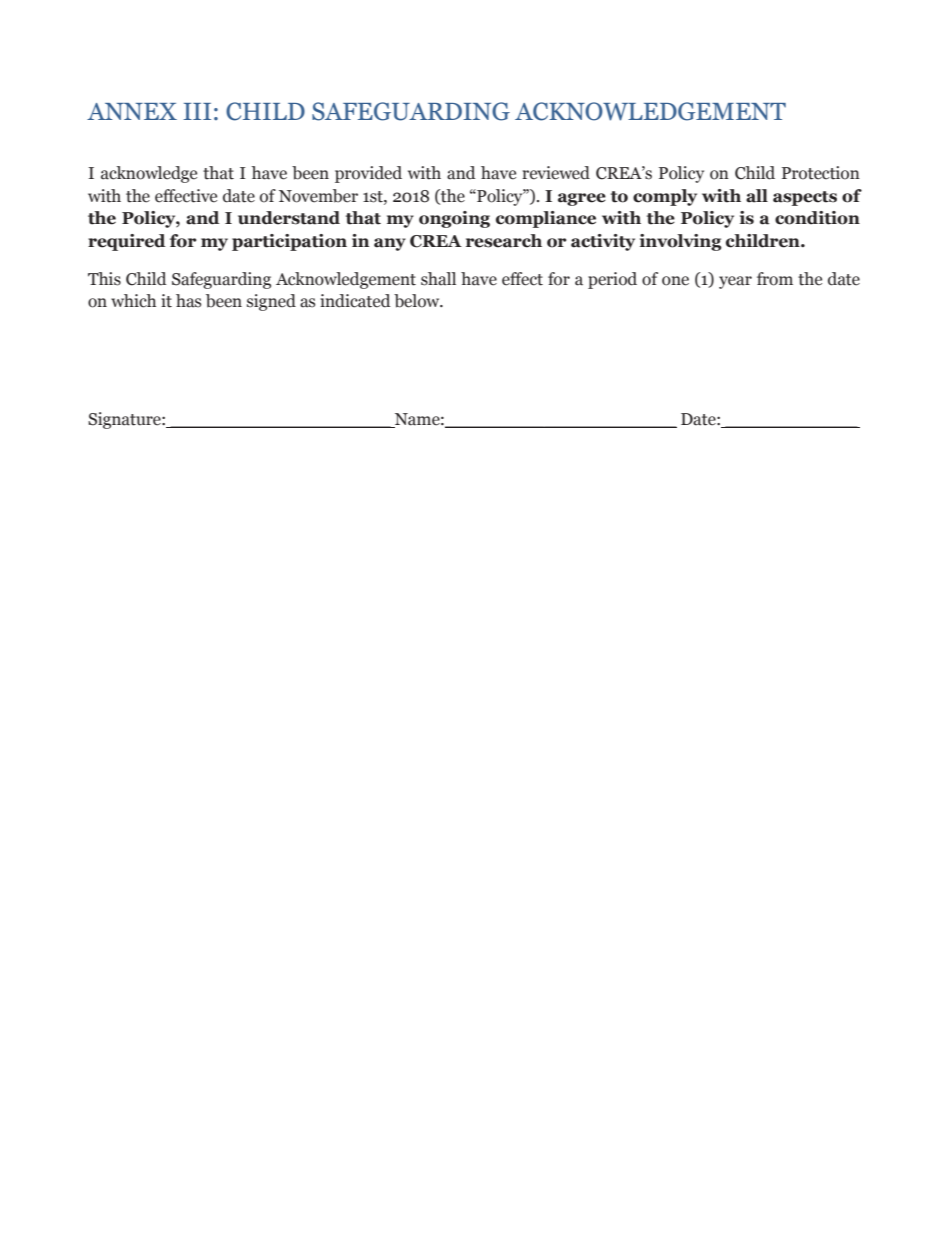 This screenshot has height=1233, width=952. What do you see at coordinates (821, 173) in the screenshot?
I see `Protection` at bounding box center [821, 173].
